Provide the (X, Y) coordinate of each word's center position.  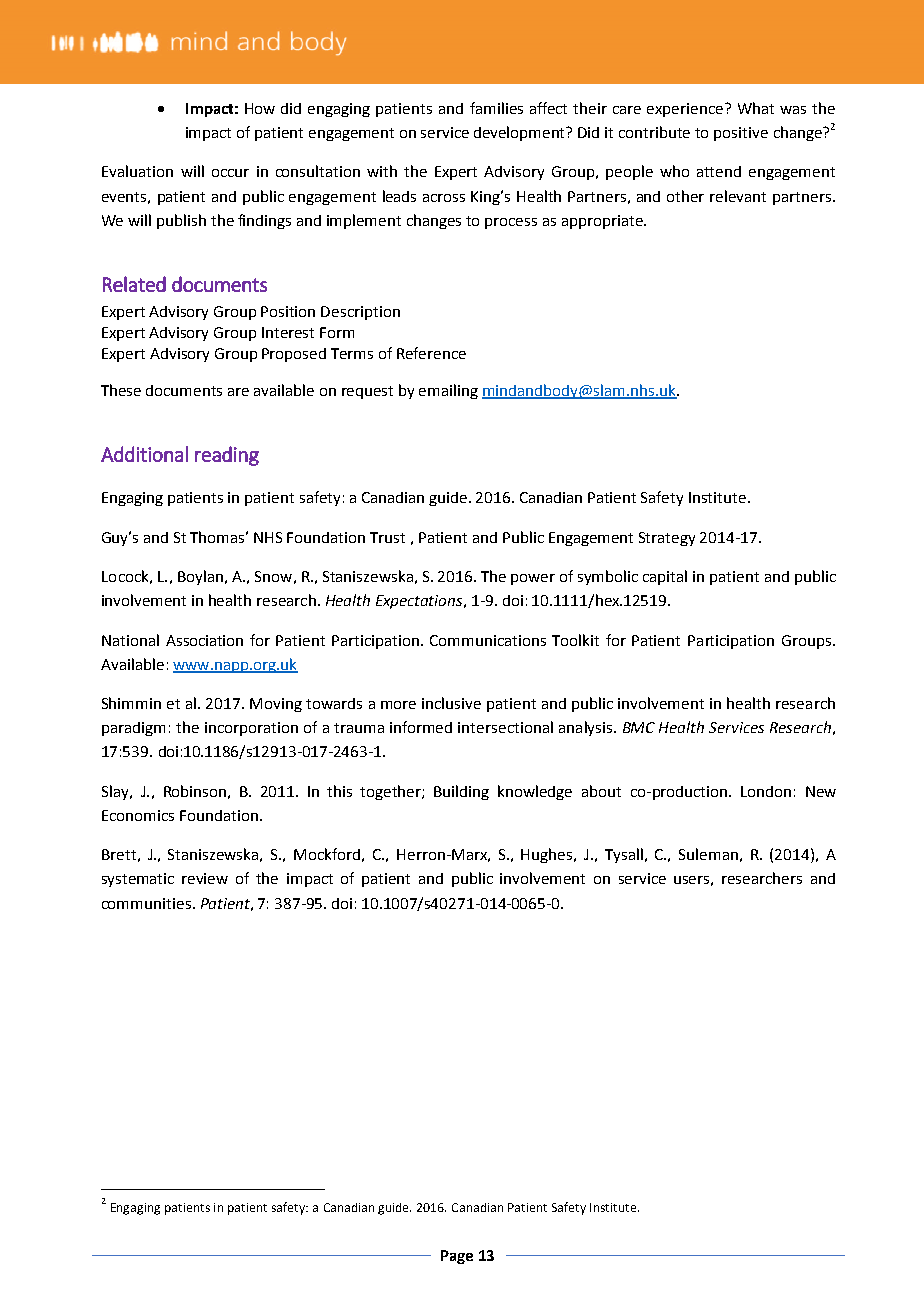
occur (230, 173)
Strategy (667, 539)
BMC (639, 727)
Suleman (708, 854)
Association (204, 640)
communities (146, 903)
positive (741, 134)
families (496, 108)
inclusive (451, 703)
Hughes (548, 855)
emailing (448, 391)
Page (457, 1257)
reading (227, 456)
